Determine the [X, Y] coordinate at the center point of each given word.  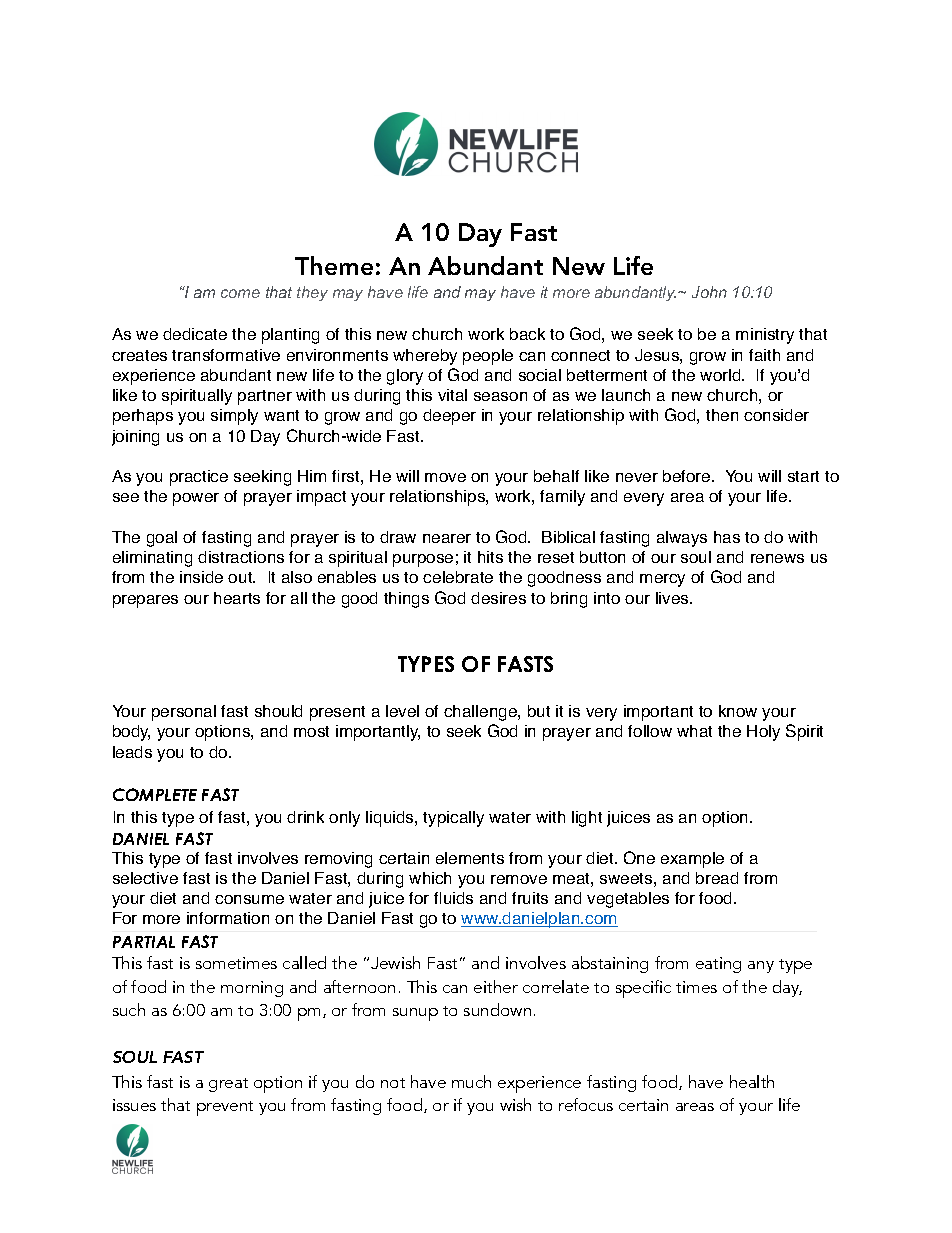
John [709, 292]
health [752, 1081]
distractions [241, 557]
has [727, 537]
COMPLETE [155, 794]
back [527, 334]
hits [490, 557]
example [692, 860]
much [471, 1081]
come [240, 293]
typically [453, 819]
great [228, 1085]
